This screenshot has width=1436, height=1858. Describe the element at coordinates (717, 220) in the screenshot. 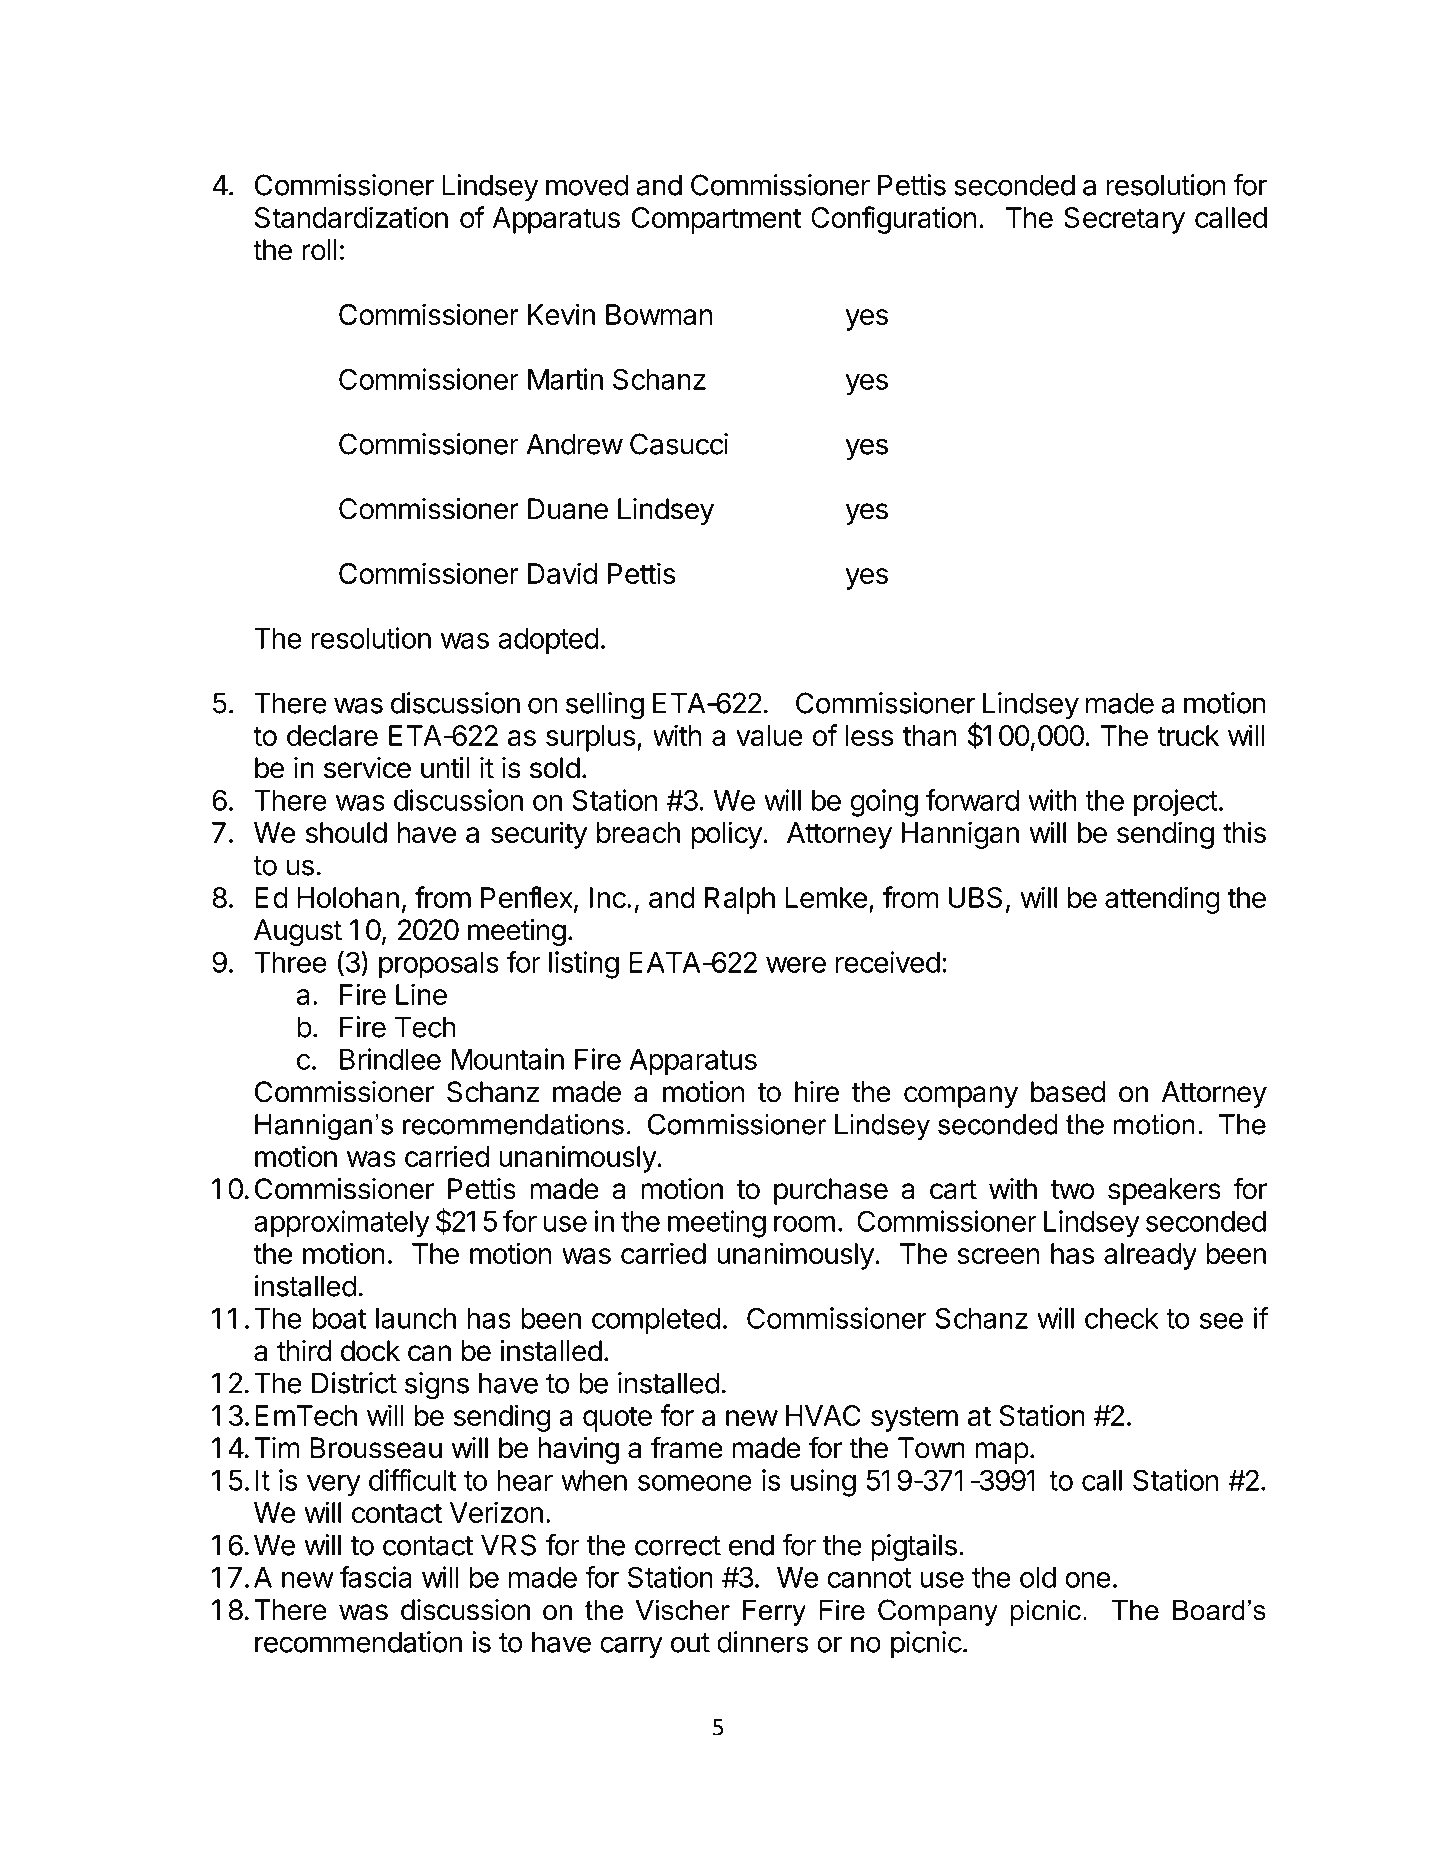

I see `Compartment` at that location.
